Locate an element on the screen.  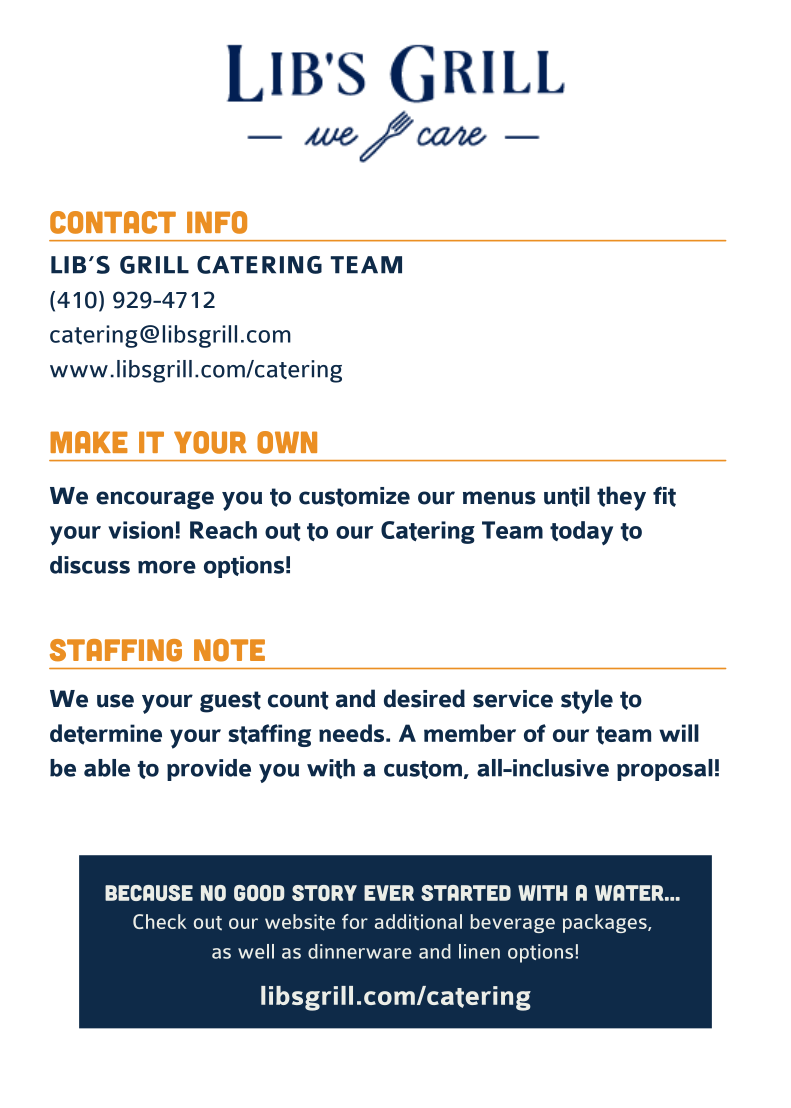
until is located at coordinates (567, 496).
